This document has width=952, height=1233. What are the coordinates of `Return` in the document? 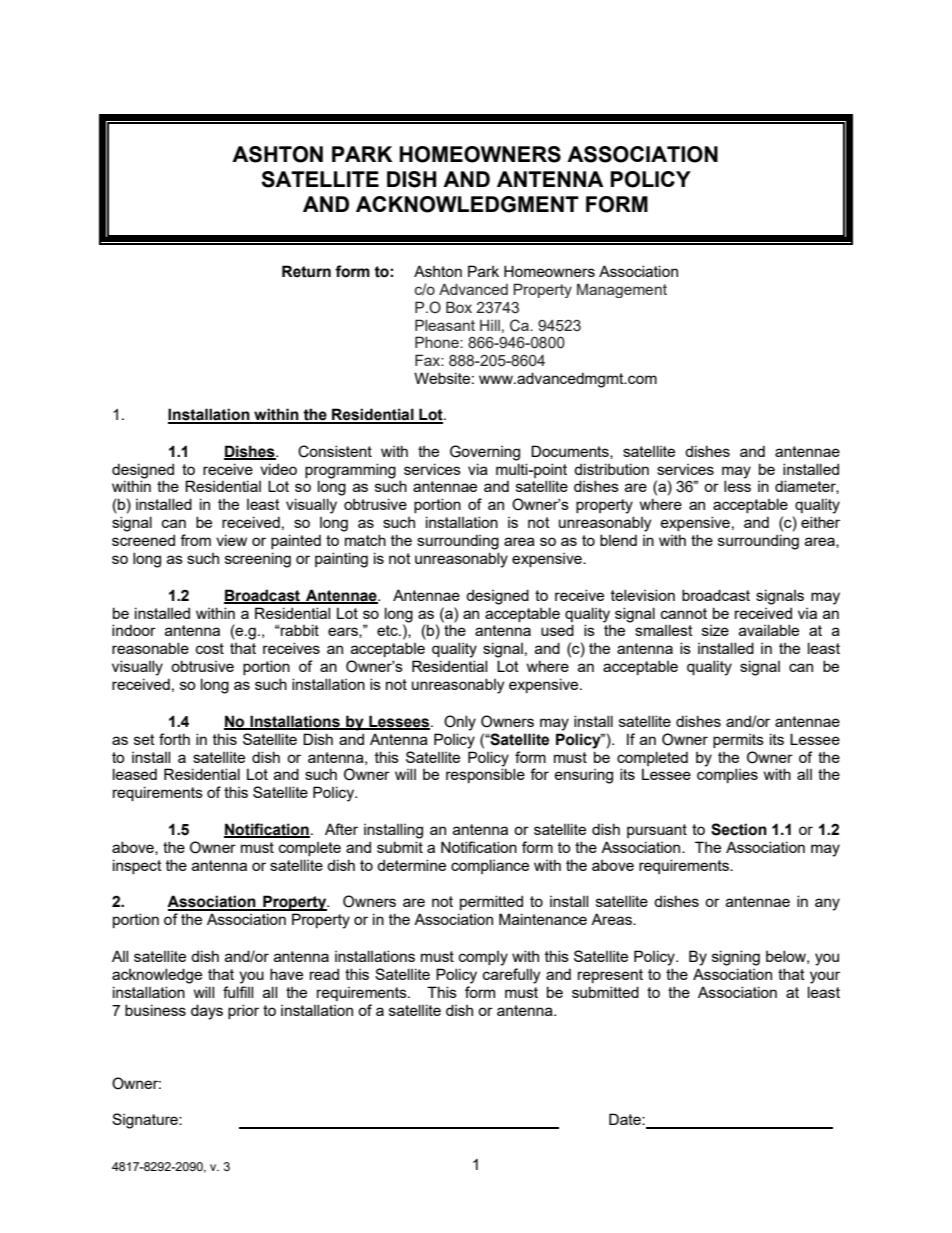 It's located at (306, 271).
